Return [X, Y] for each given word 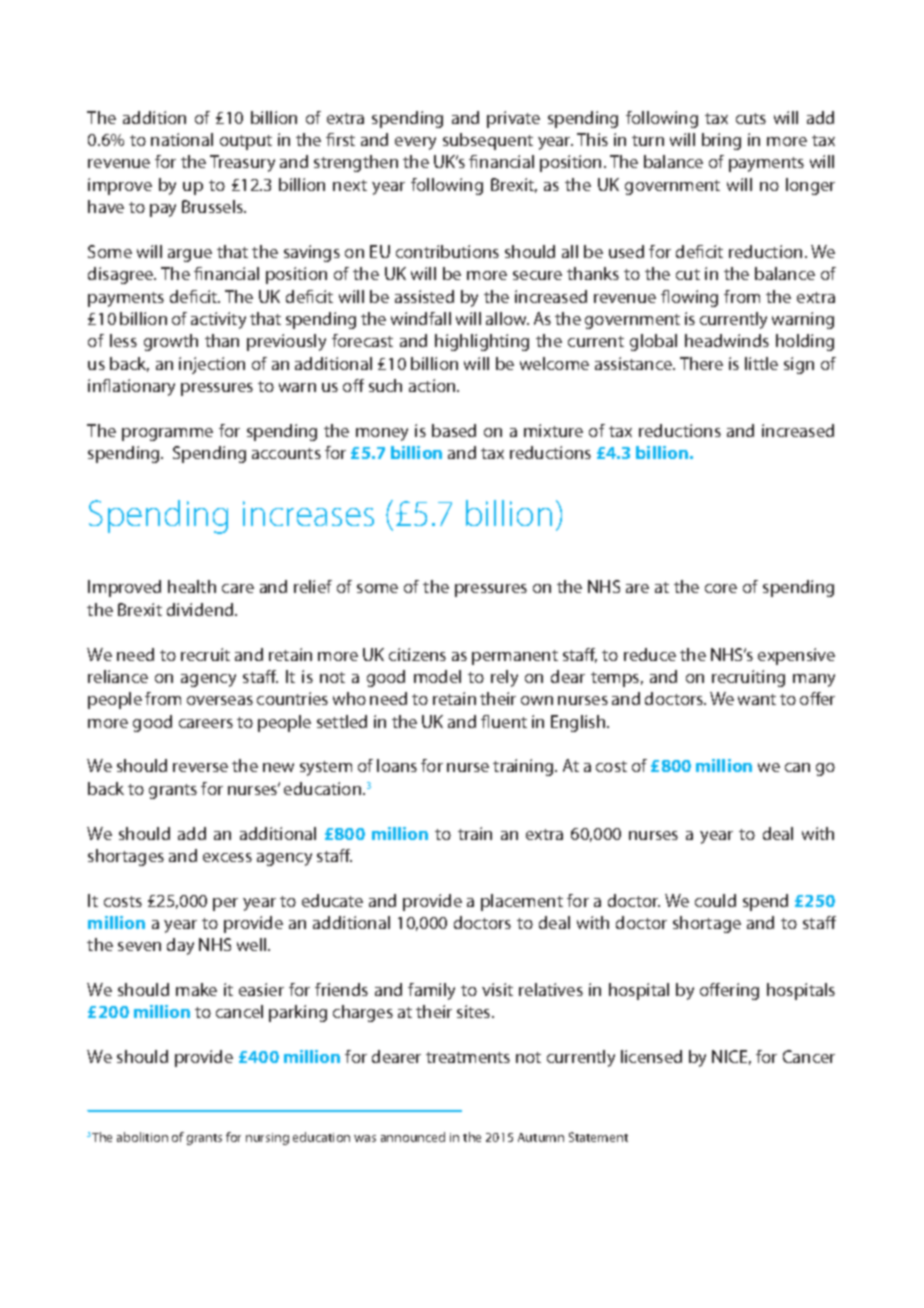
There [701, 363]
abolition [142, 1137]
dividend [201, 609]
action [433, 385]
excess [227, 857]
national [182, 139]
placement [522, 902]
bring [721, 141]
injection [212, 365]
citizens [417, 654]
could [715, 900]
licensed [651, 1056]
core [721, 588]
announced [413, 1137]
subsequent [488, 141]
